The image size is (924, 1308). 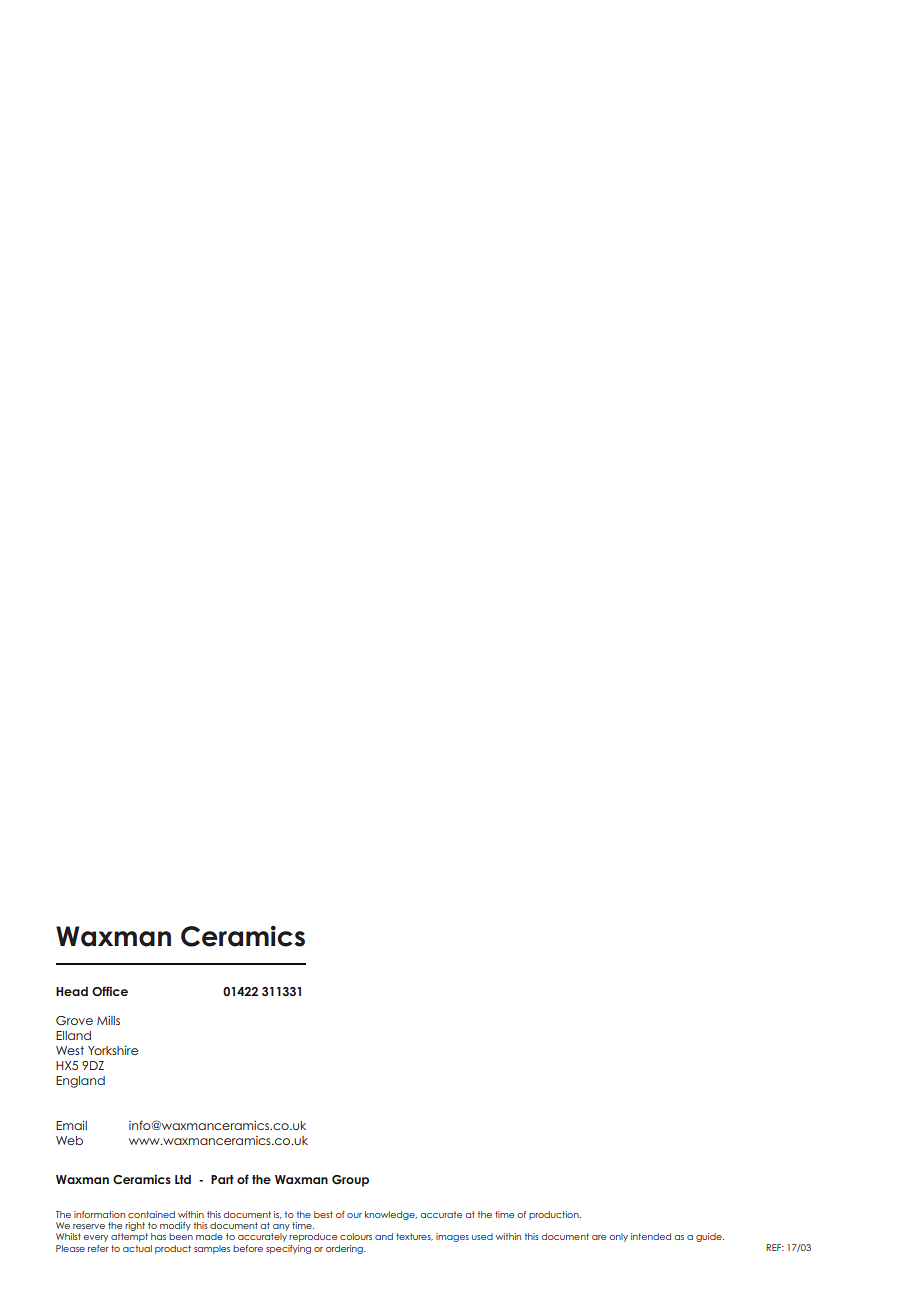 What do you see at coordinates (618, 1237) in the screenshot?
I see `only` at bounding box center [618, 1237].
